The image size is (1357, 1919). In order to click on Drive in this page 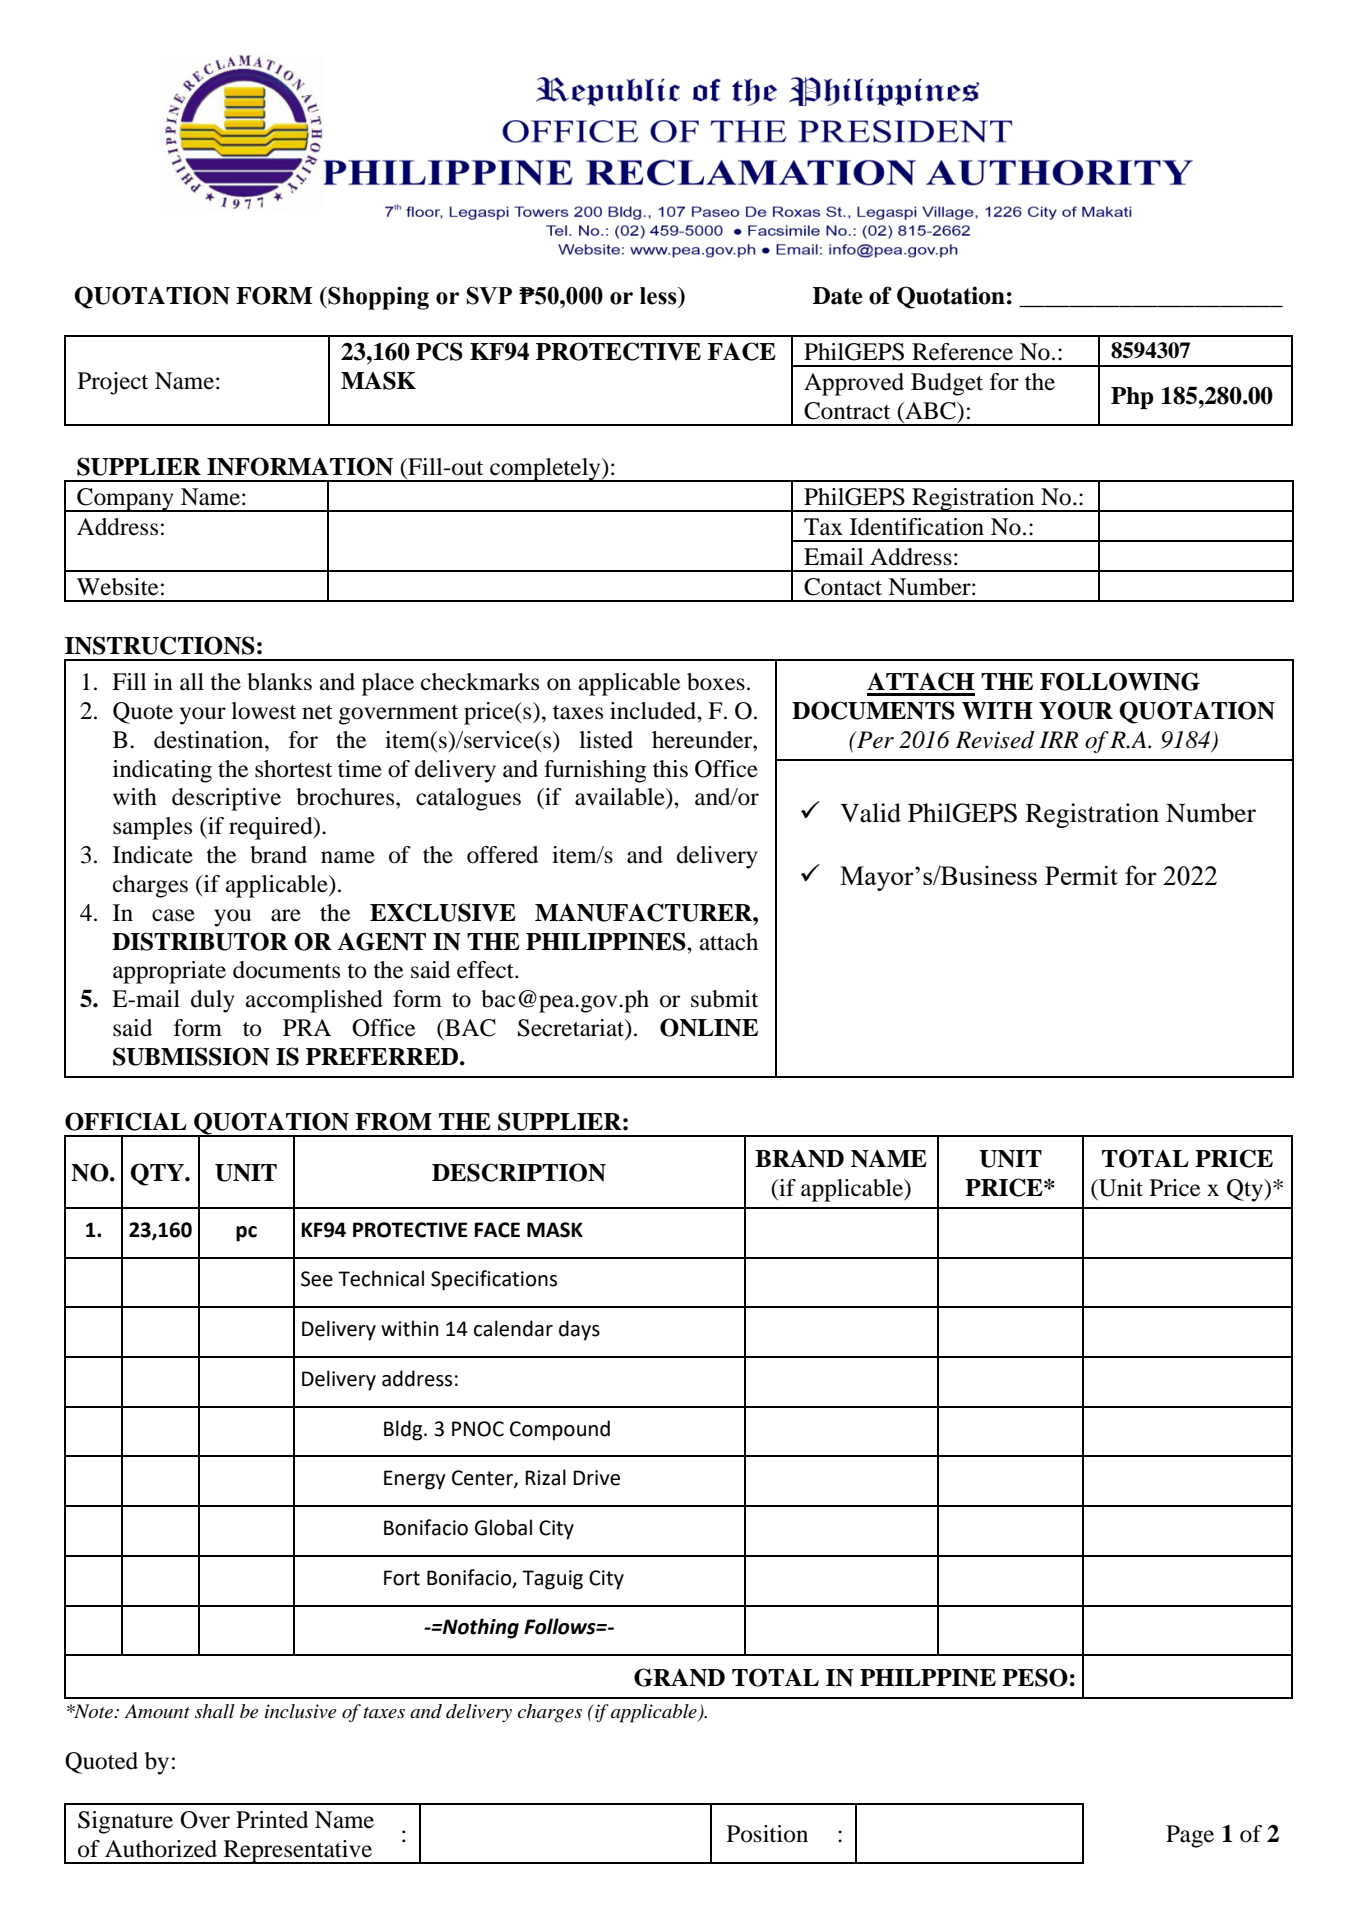, I will do `click(596, 1478)`.
